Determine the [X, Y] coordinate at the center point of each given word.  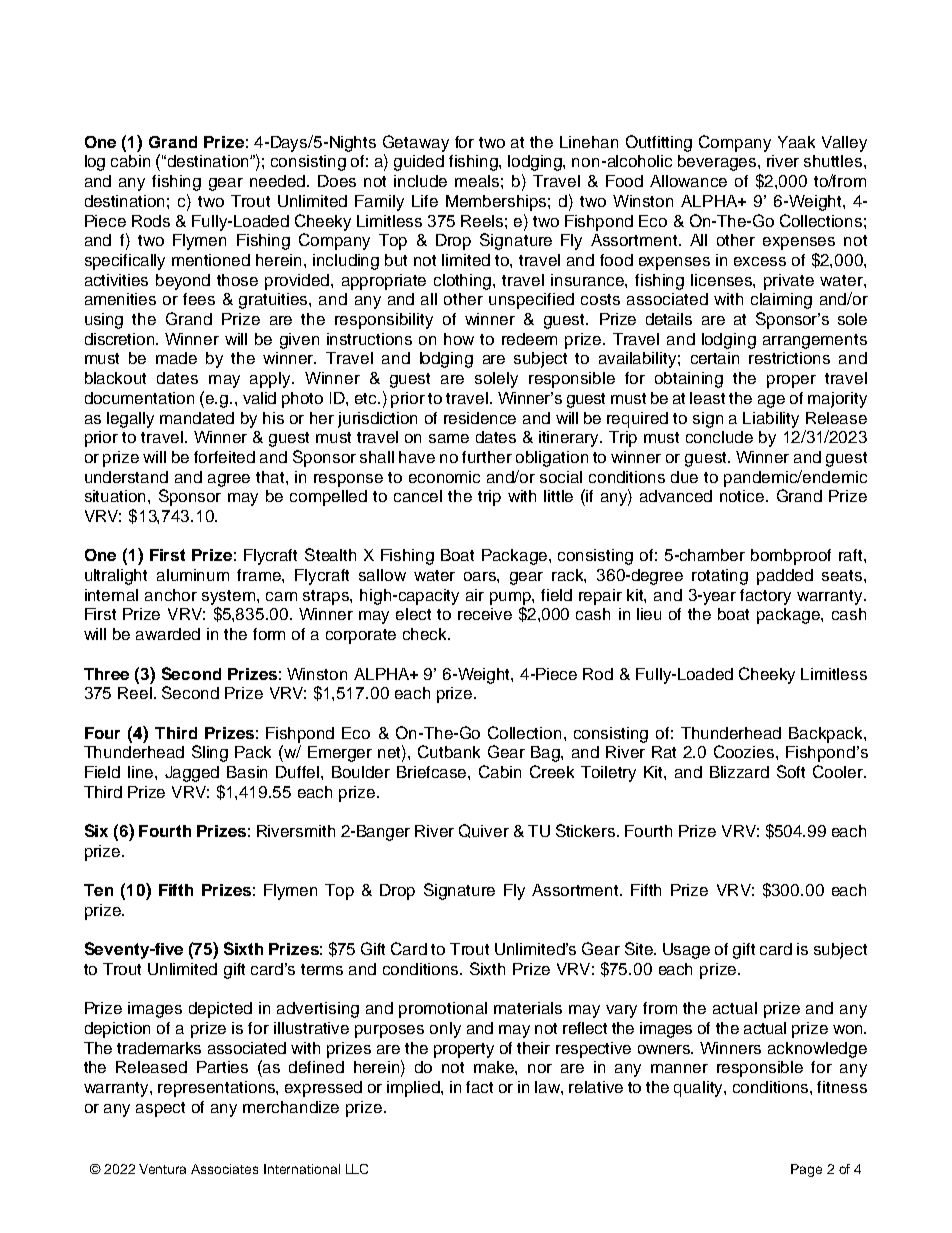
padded [785, 577]
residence [480, 418]
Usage [686, 951]
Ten [98, 890]
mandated [197, 418]
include [420, 181]
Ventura [162, 1169]
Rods [151, 221]
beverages [718, 163]
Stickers [587, 830]
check [426, 634]
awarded [168, 634]
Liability [771, 420]
